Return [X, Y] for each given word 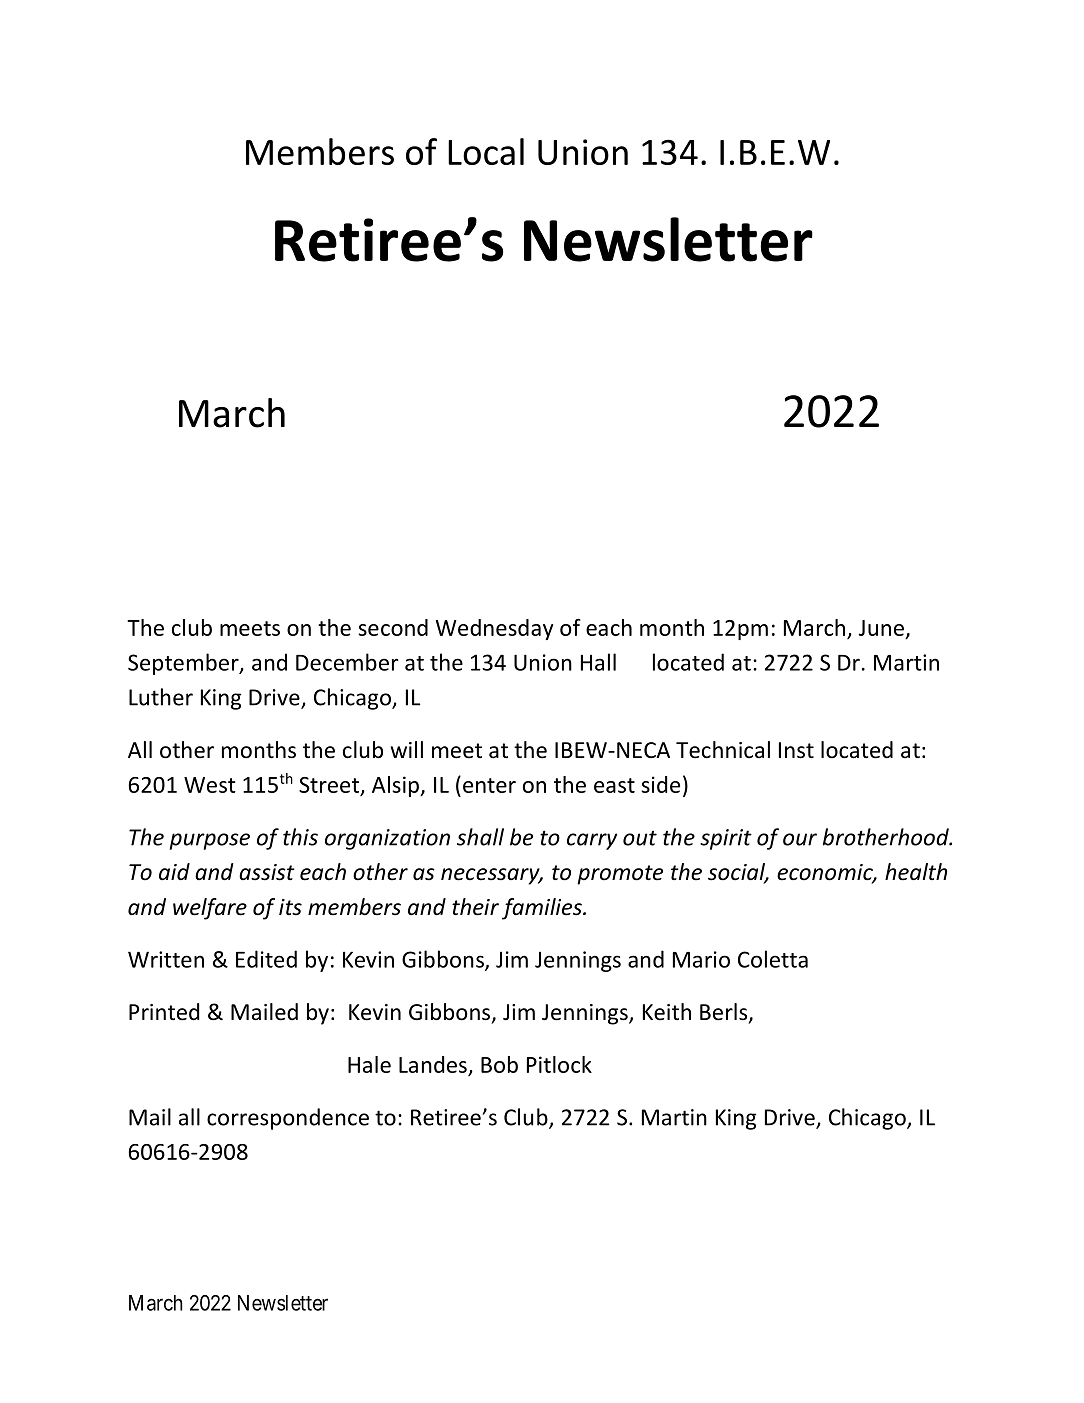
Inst [796, 750]
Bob [499, 1064]
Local [486, 151]
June [881, 628]
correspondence [288, 1119]
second [393, 627]
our [800, 839]
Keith [667, 1012]
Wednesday [494, 629]
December [347, 662]
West [210, 785]
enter [489, 785]
